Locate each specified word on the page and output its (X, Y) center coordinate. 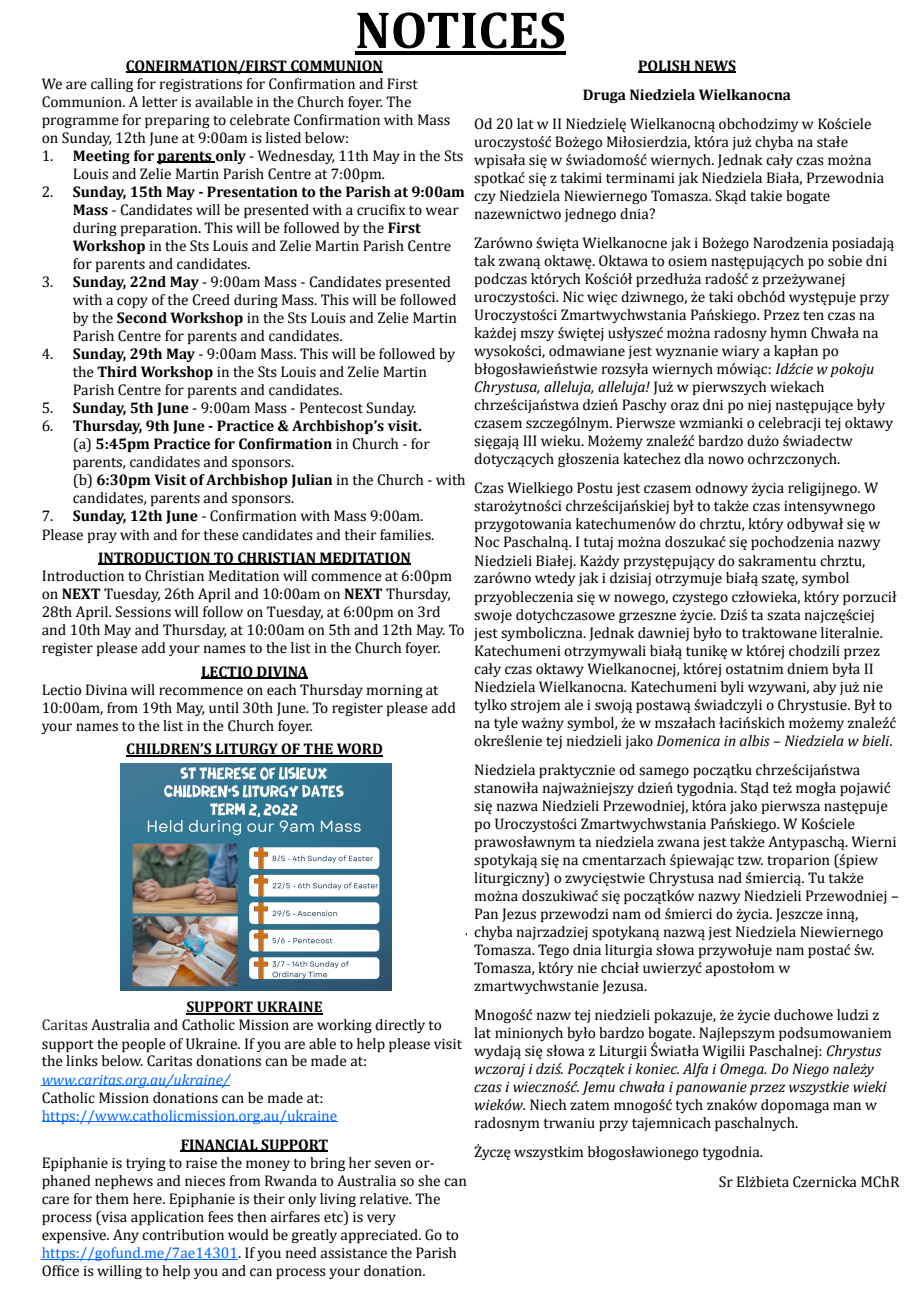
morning (395, 691)
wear (442, 211)
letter (160, 102)
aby (824, 688)
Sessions (143, 612)
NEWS (714, 66)
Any (126, 1236)
